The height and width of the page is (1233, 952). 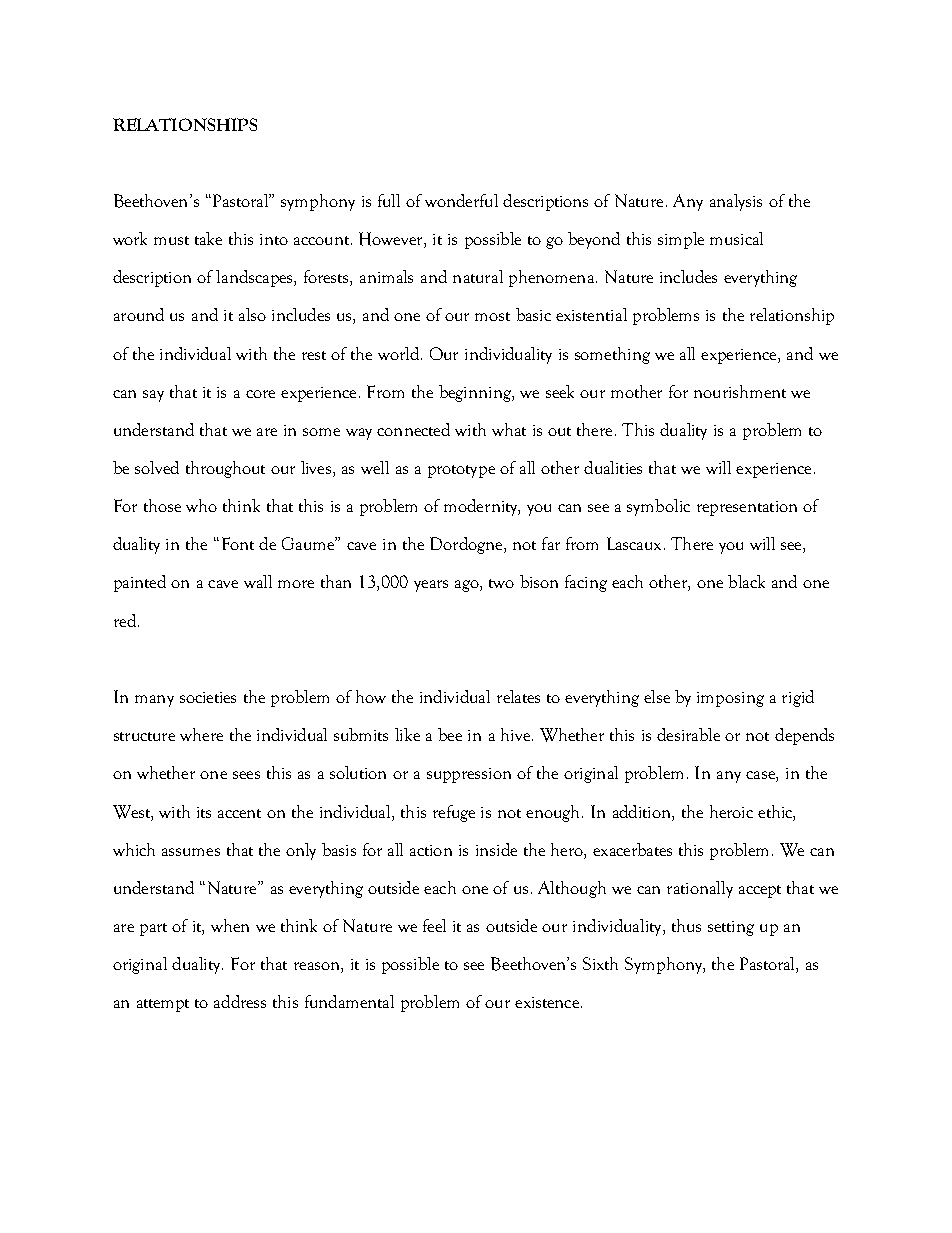 I want to click on throughout, so click(x=225, y=469).
